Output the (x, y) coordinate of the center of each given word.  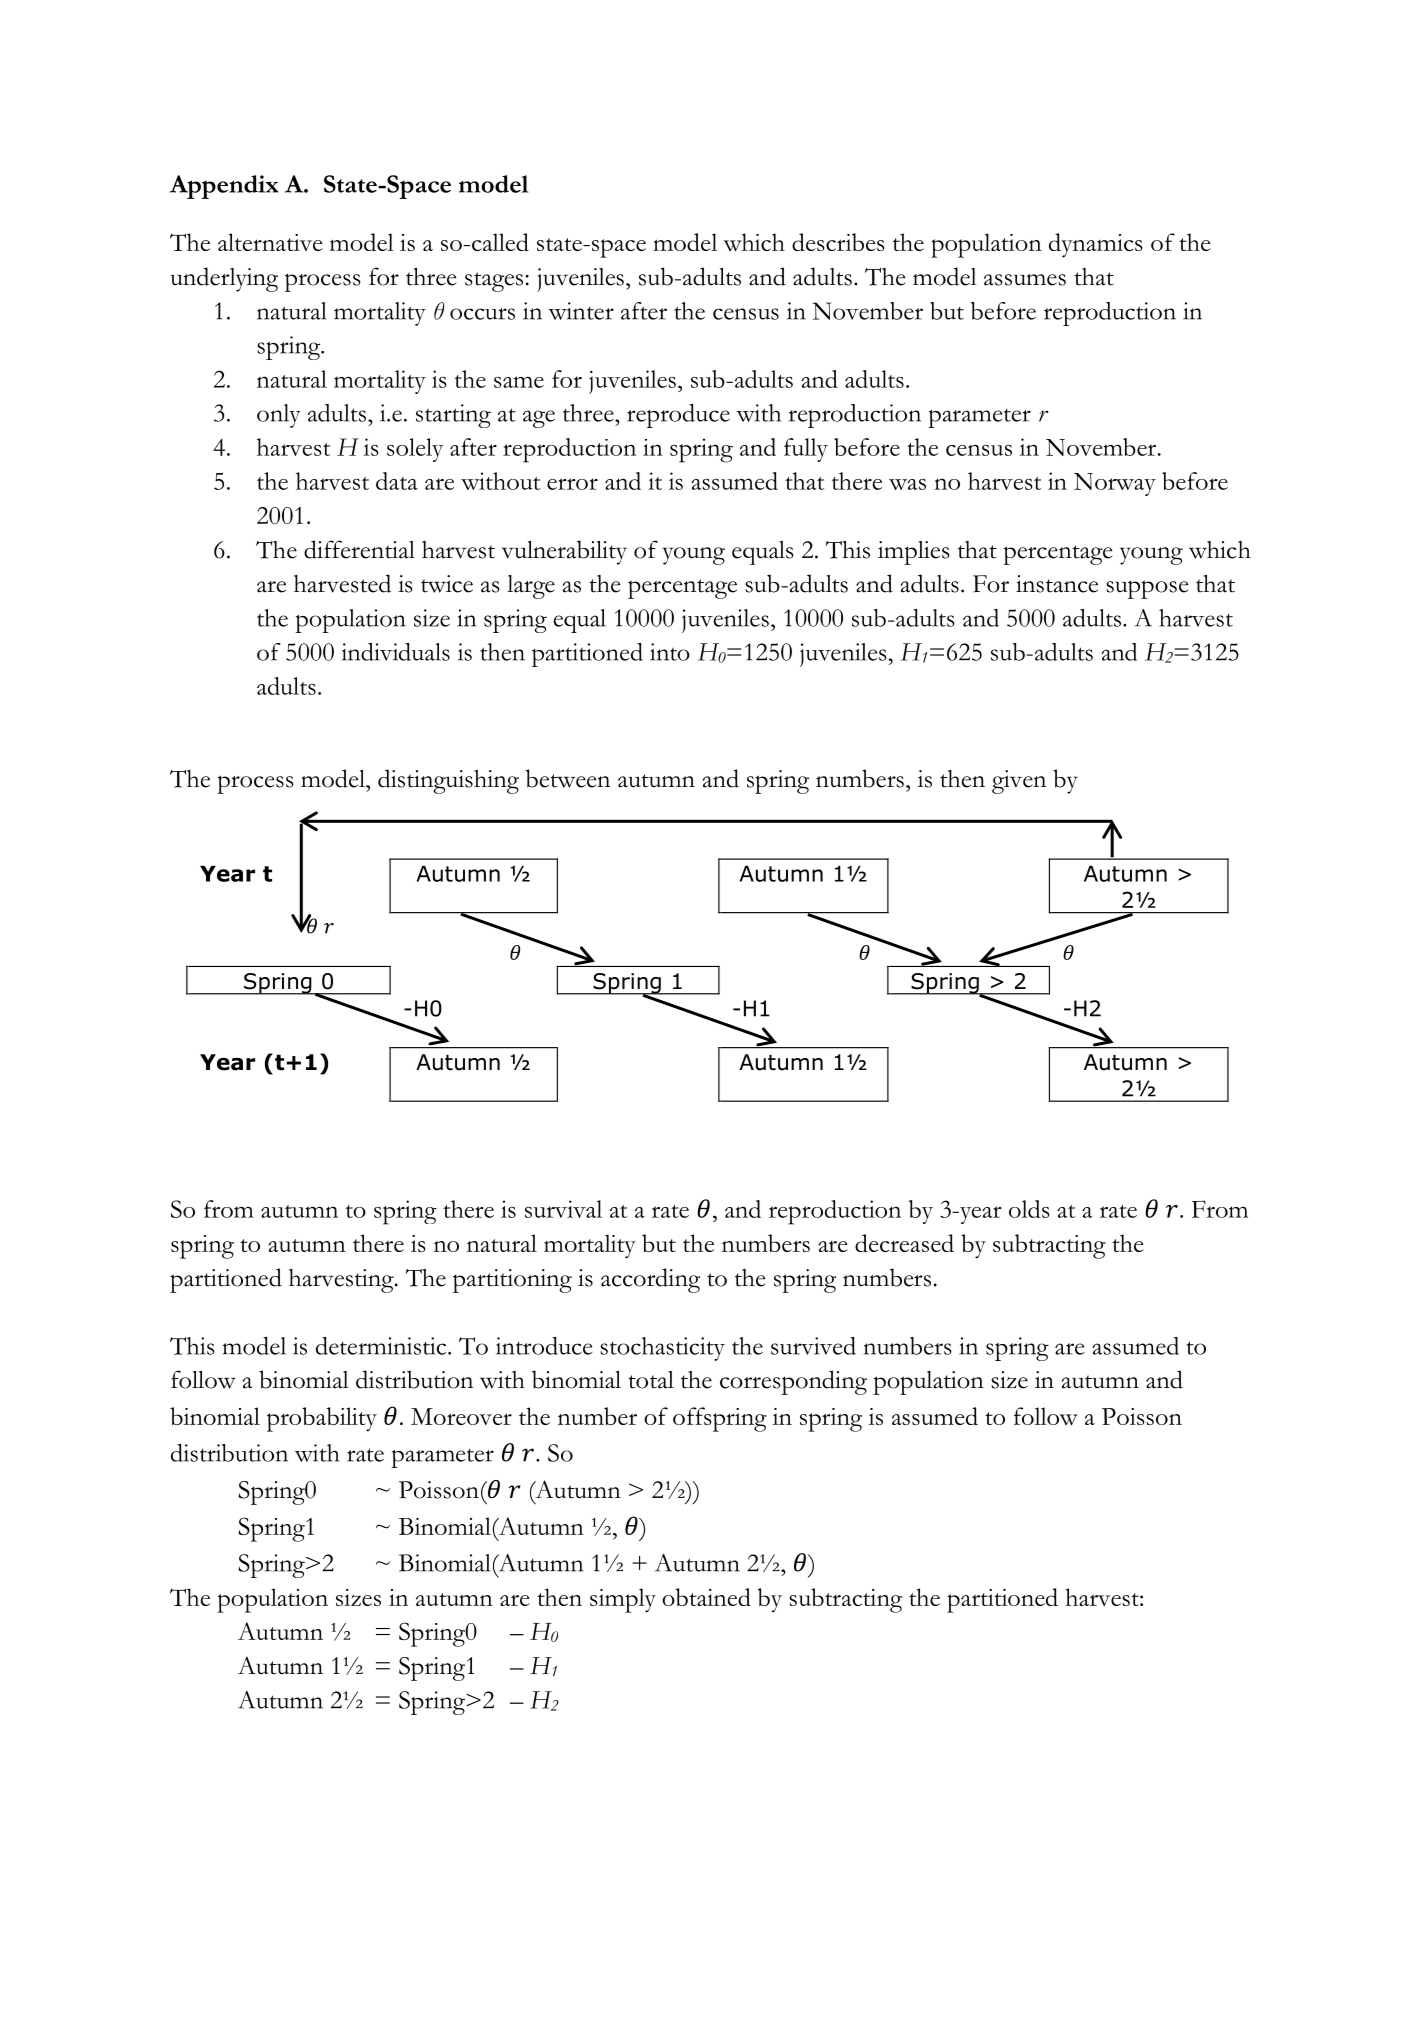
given (1019, 782)
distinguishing (448, 781)
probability (322, 1419)
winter (581, 311)
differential (359, 549)
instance (1057, 584)
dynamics (1096, 245)
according (650, 1280)
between (568, 778)
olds (1029, 1209)
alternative (270, 242)
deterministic (382, 1346)
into (670, 652)
